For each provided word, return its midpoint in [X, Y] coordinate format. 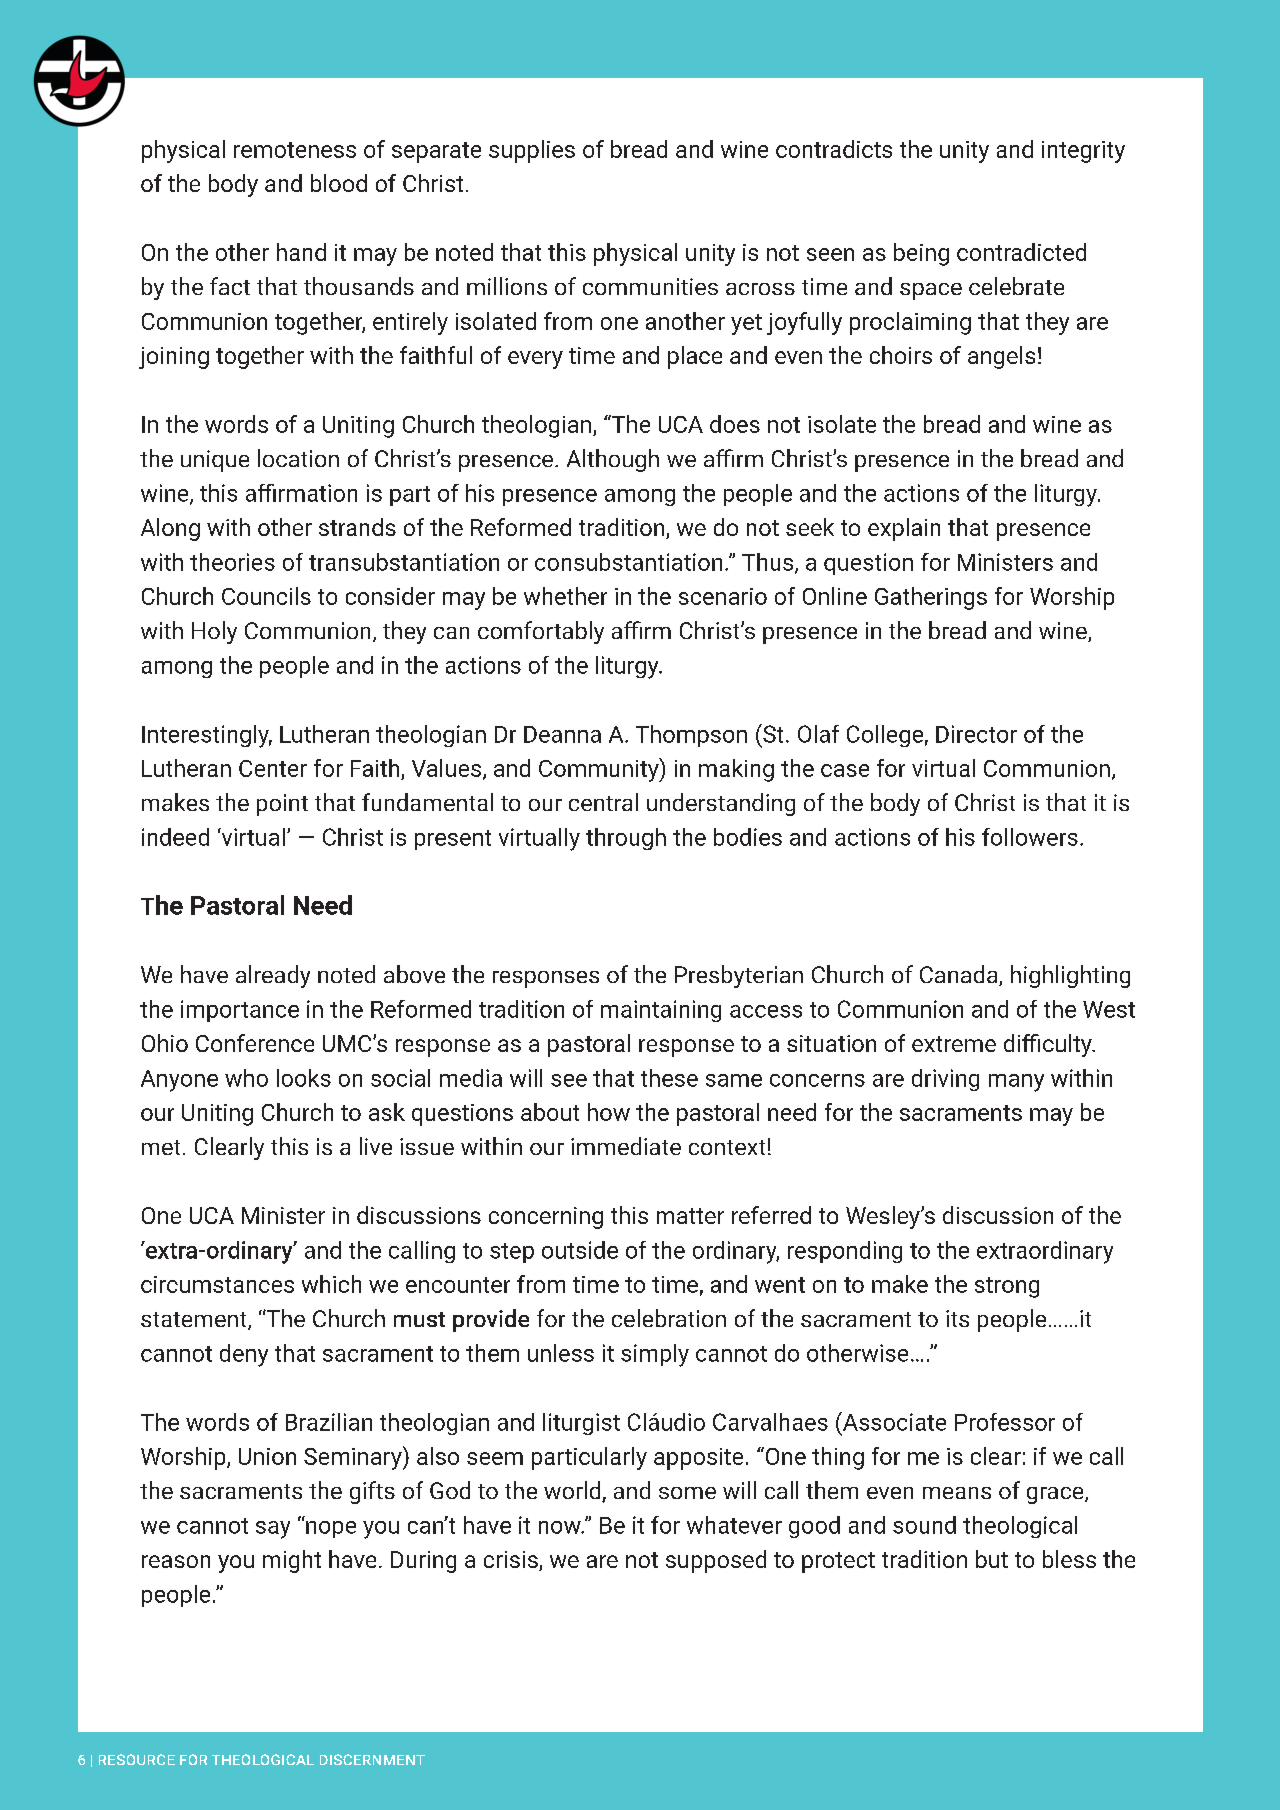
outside [580, 1250]
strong [1007, 1287]
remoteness [295, 150]
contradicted [1021, 252]
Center [273, 768]
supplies [532, 151]
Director [976, 734]
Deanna [562, 734]
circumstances [217, 1284]
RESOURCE [137, 1759]
